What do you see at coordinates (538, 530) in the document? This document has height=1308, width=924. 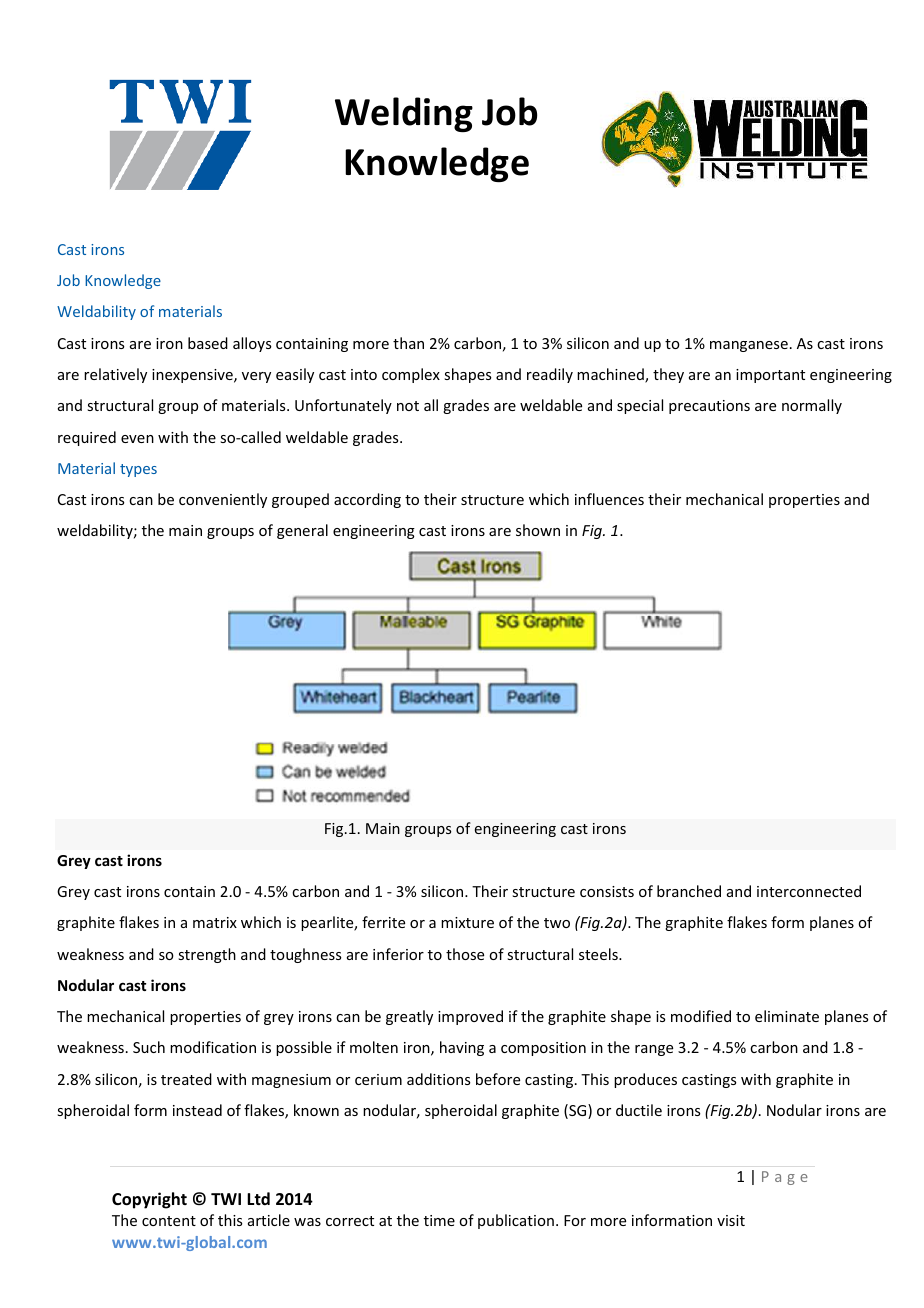 I see `shown` at bounding box center [538, 530].
